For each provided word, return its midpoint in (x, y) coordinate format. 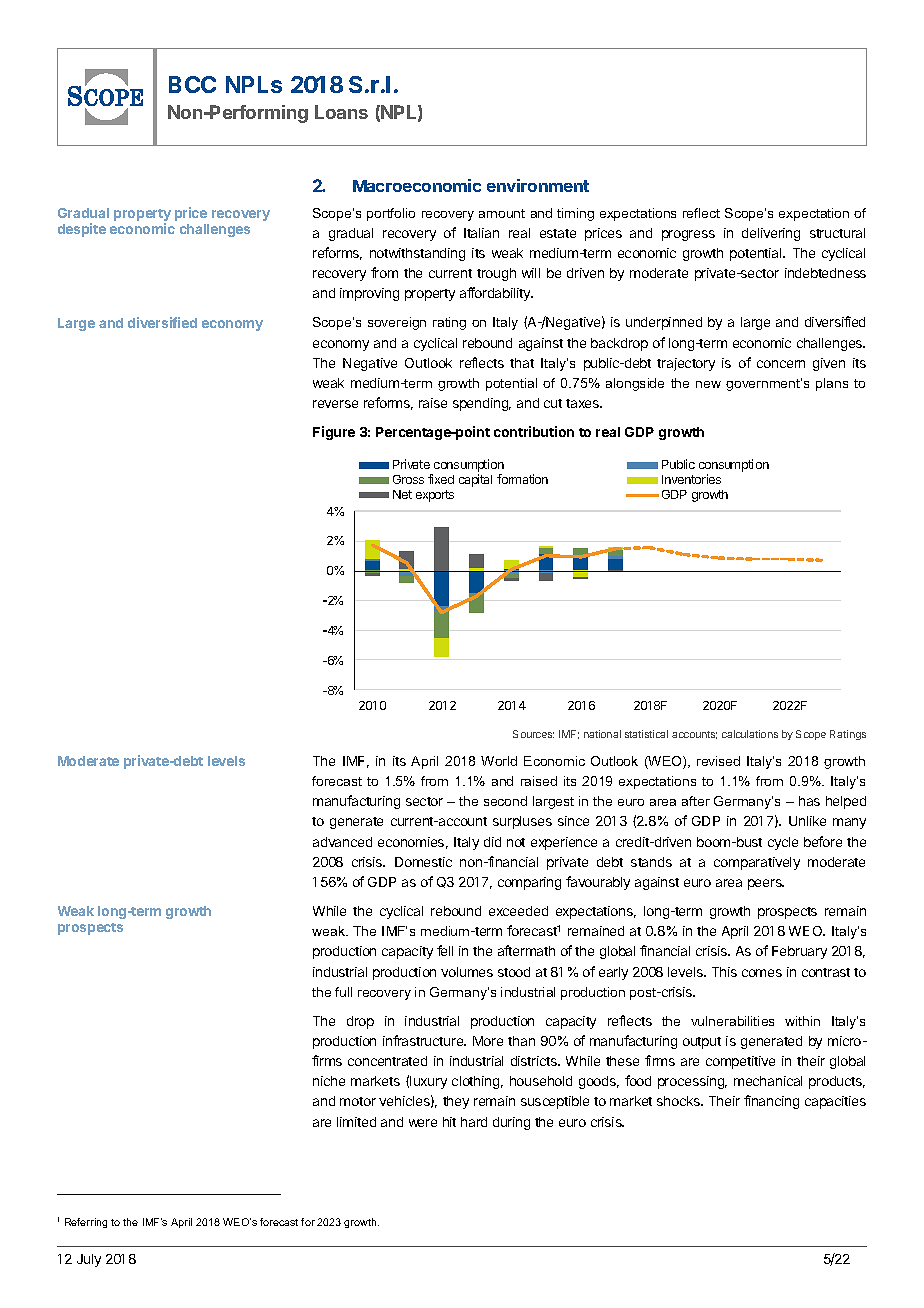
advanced (342, 842)
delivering (771, 234)
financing (771, 1102)
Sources (533, 734)
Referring (86, 1223)
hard (474, 1122)
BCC (192, 84)
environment (538, 185)
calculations (750, 734)
